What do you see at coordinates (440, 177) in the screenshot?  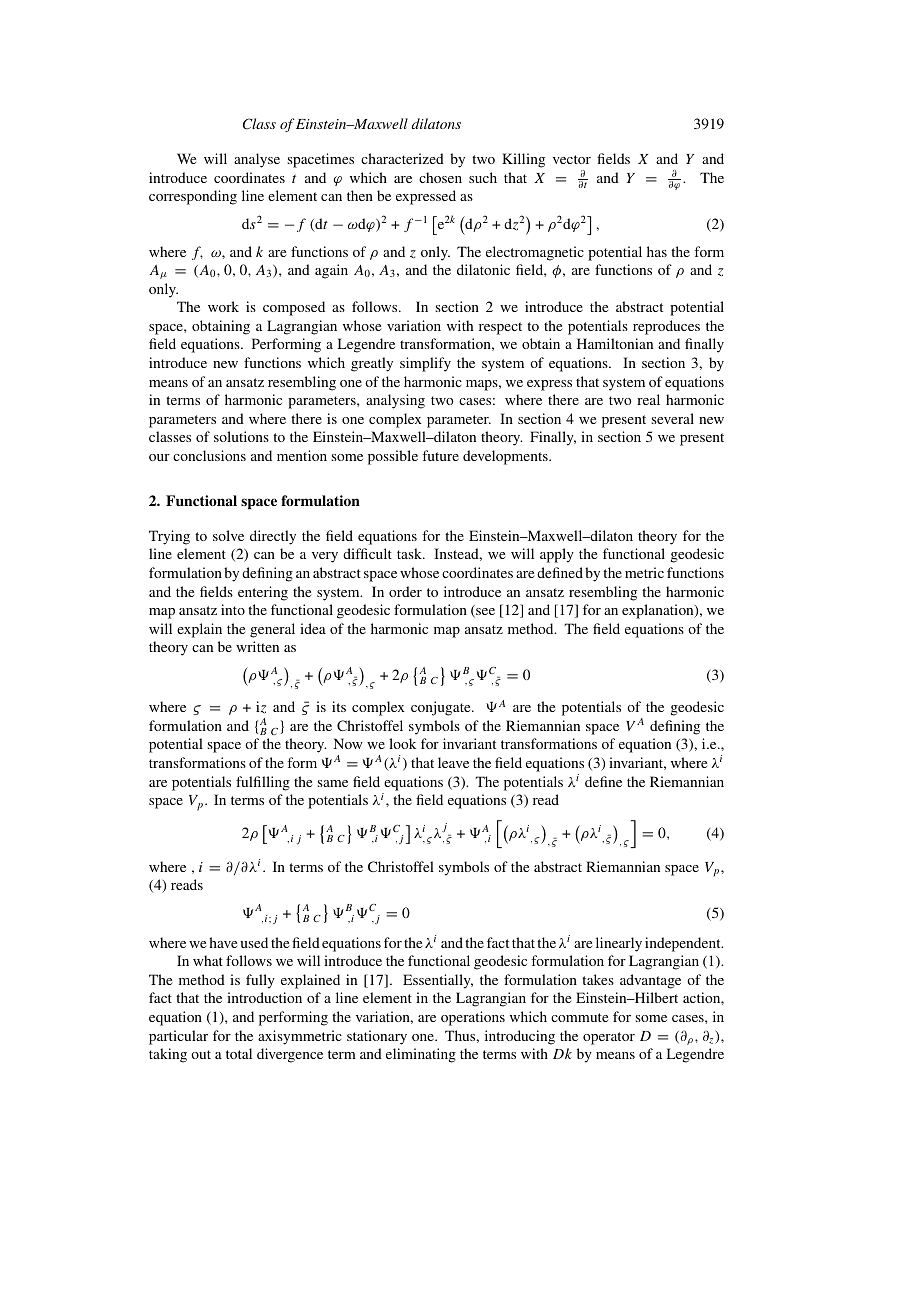 I see `chosen` at bounding box center [440, 177].
